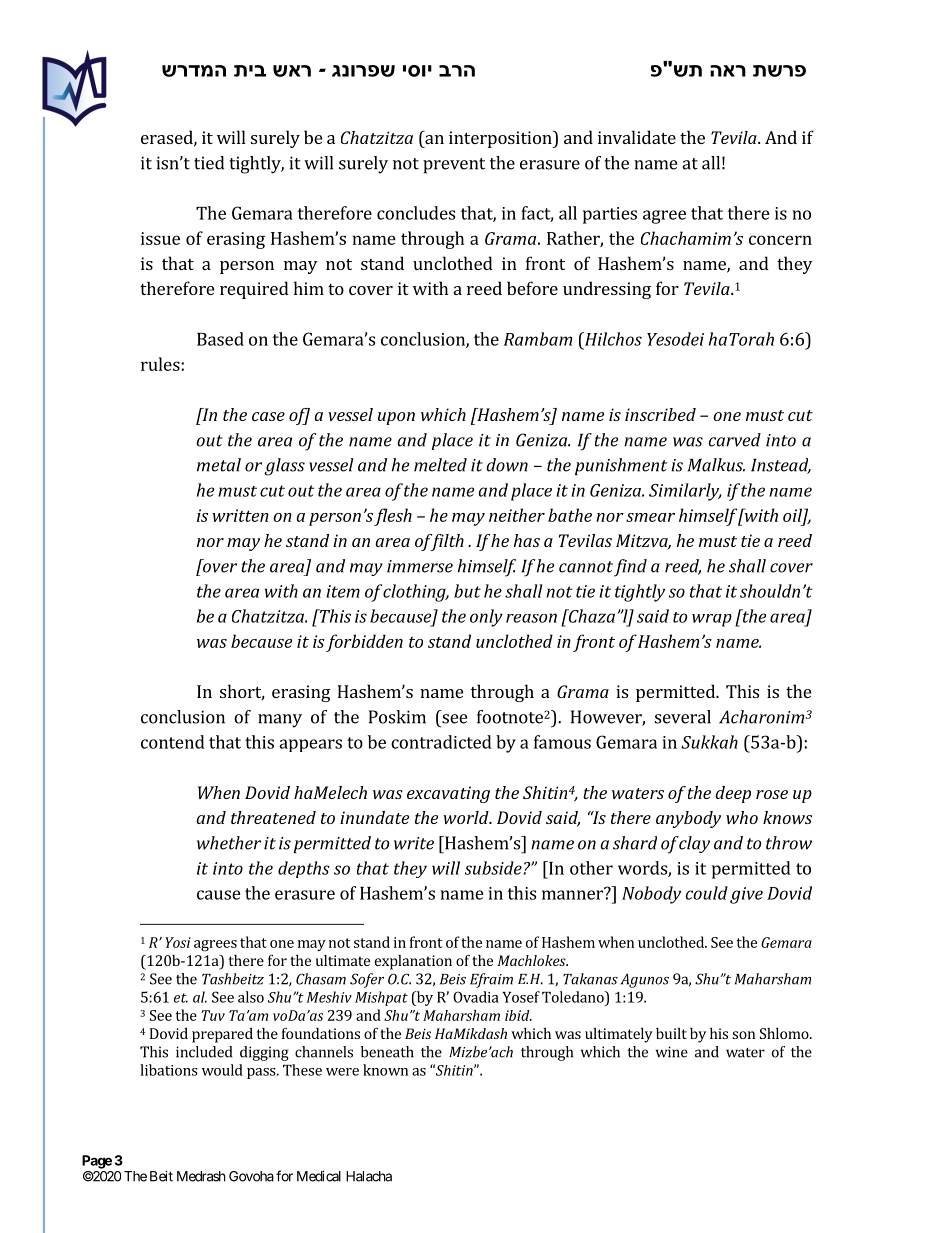 The height and width of the page is (1233, 952). Describe the element at coordinates (486, 618) in the page. I see `only` at that location.
